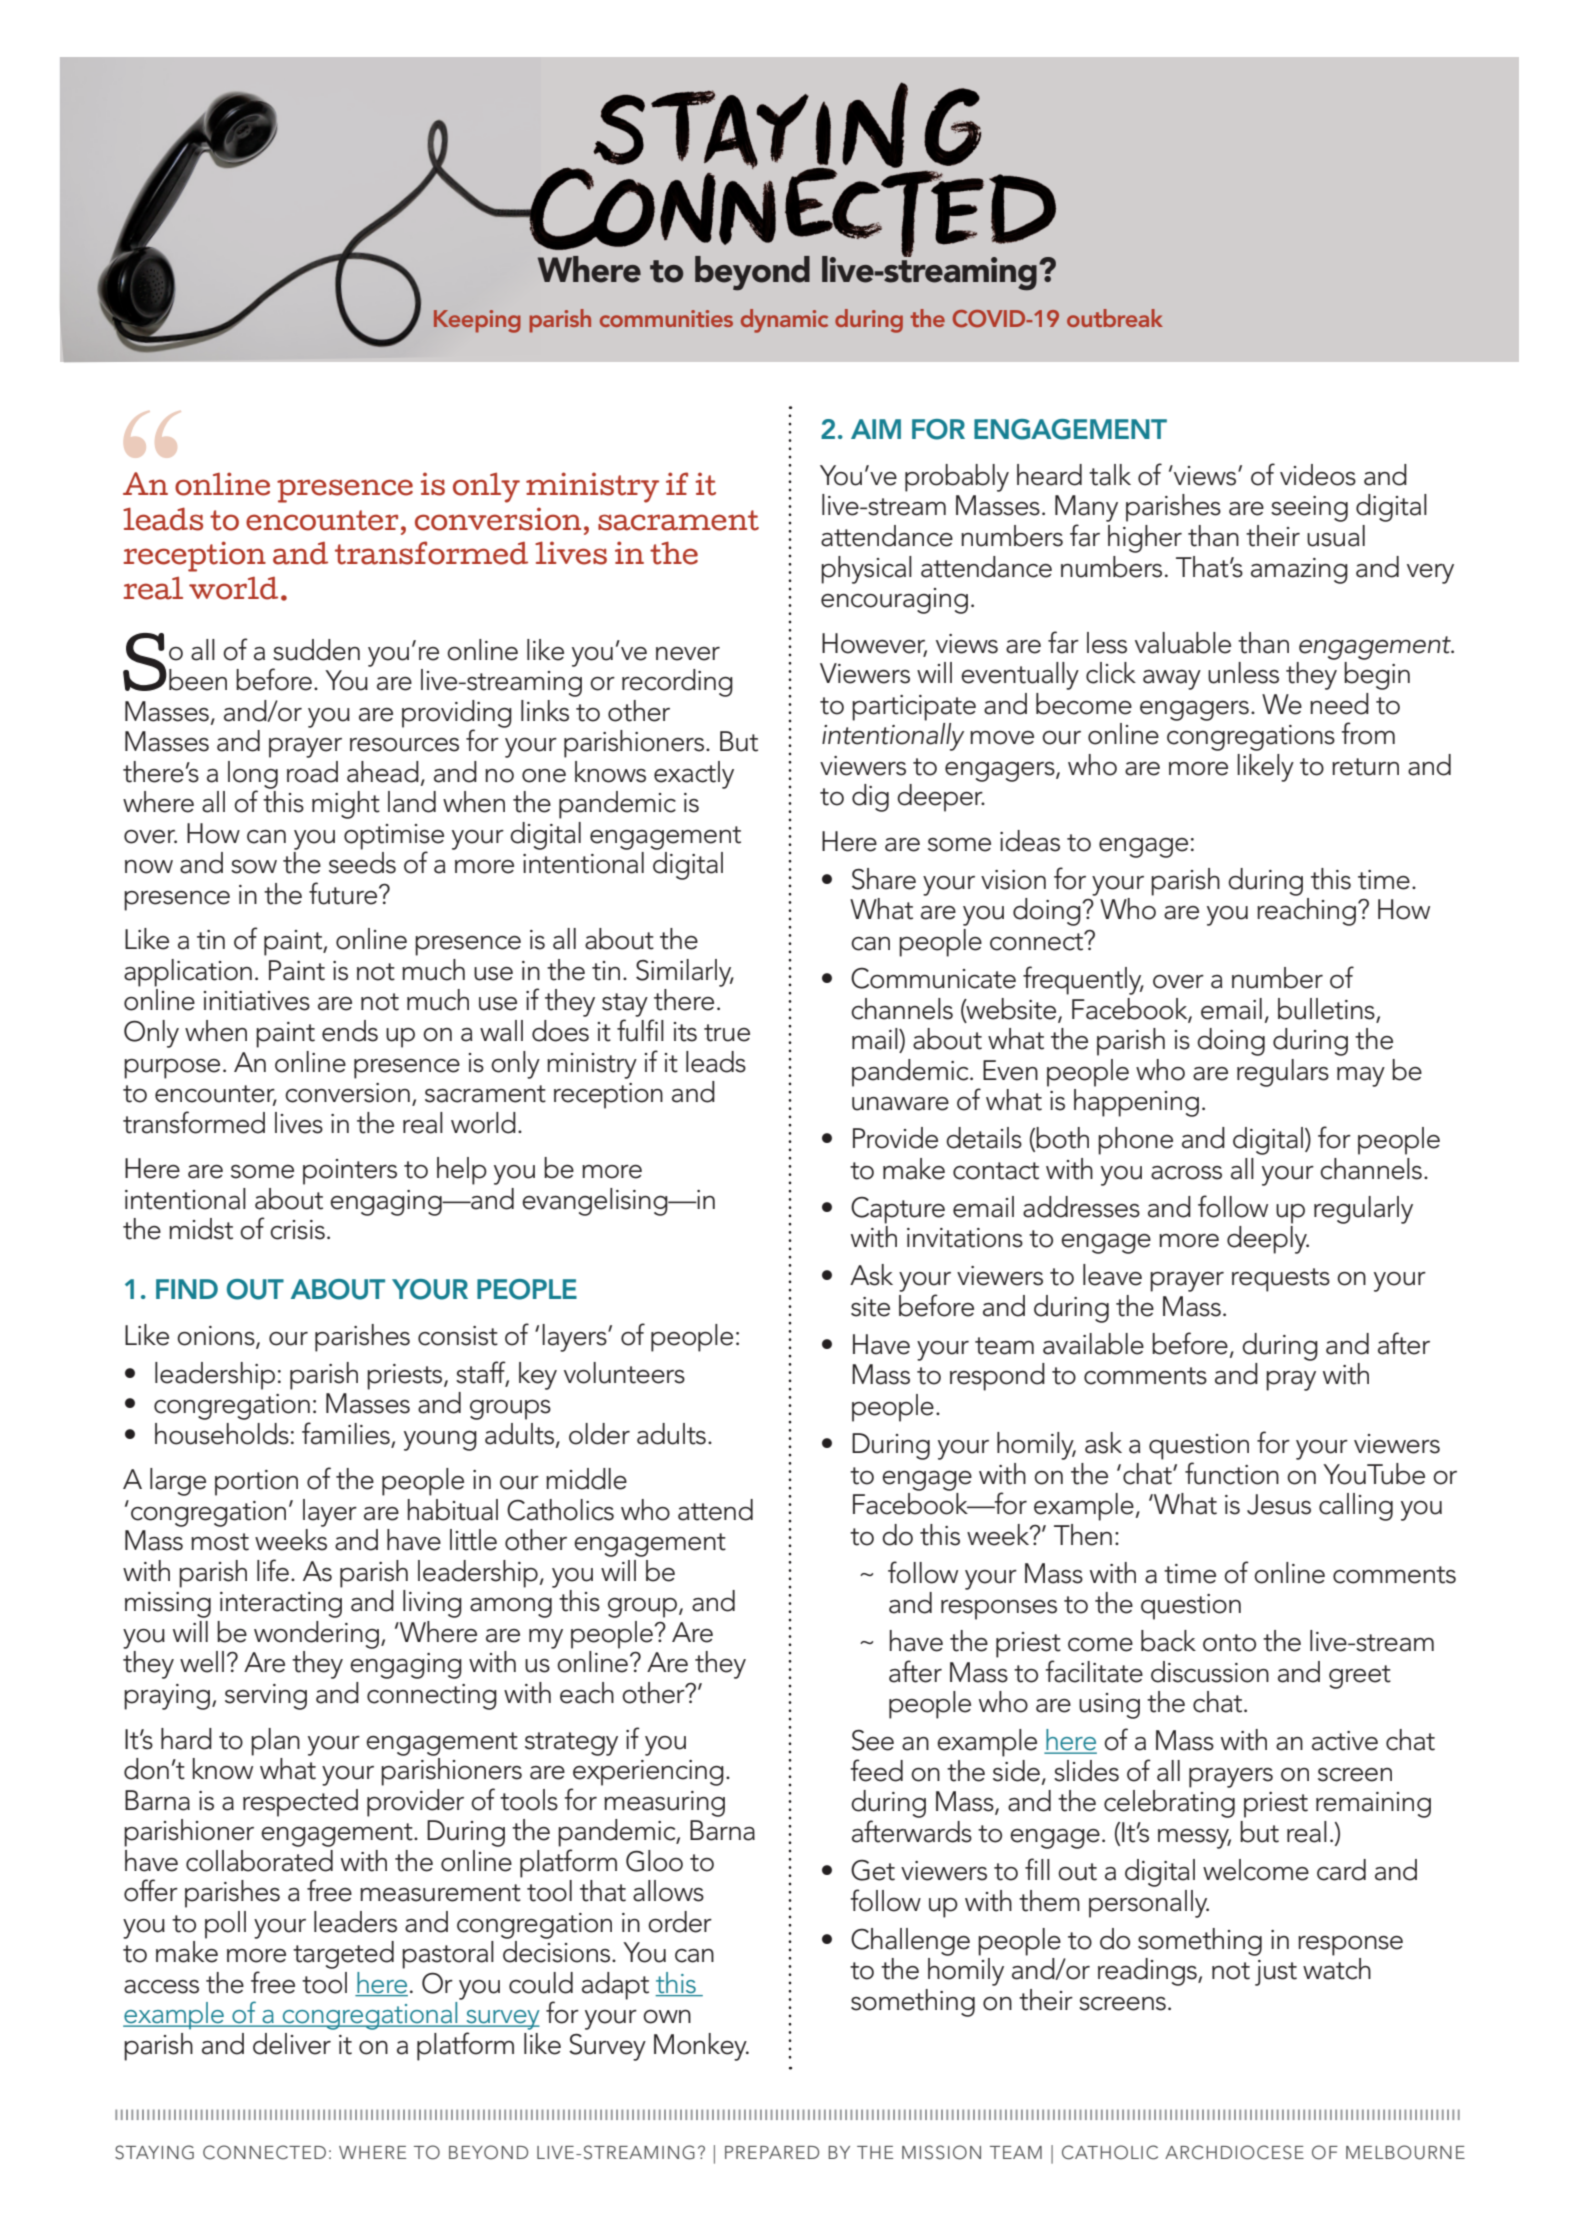 This screenshot has height=2235, width=1580. Describe the element at coordinates (1279, 1504) in the screenshot. I see `Jesus` at that location.
